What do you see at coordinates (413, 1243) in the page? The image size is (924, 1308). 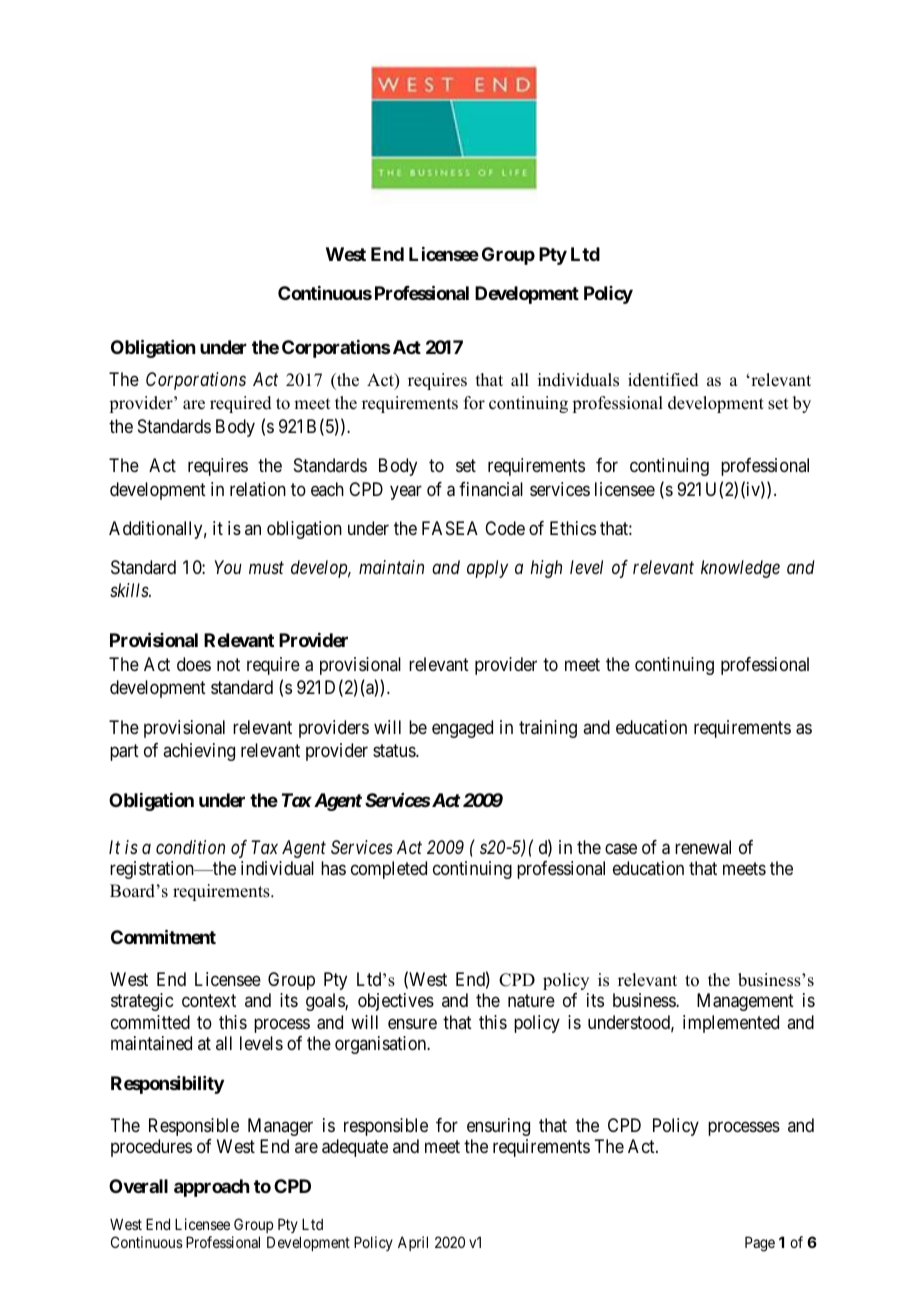 I see `April` at bounding box center [413, 1243].
